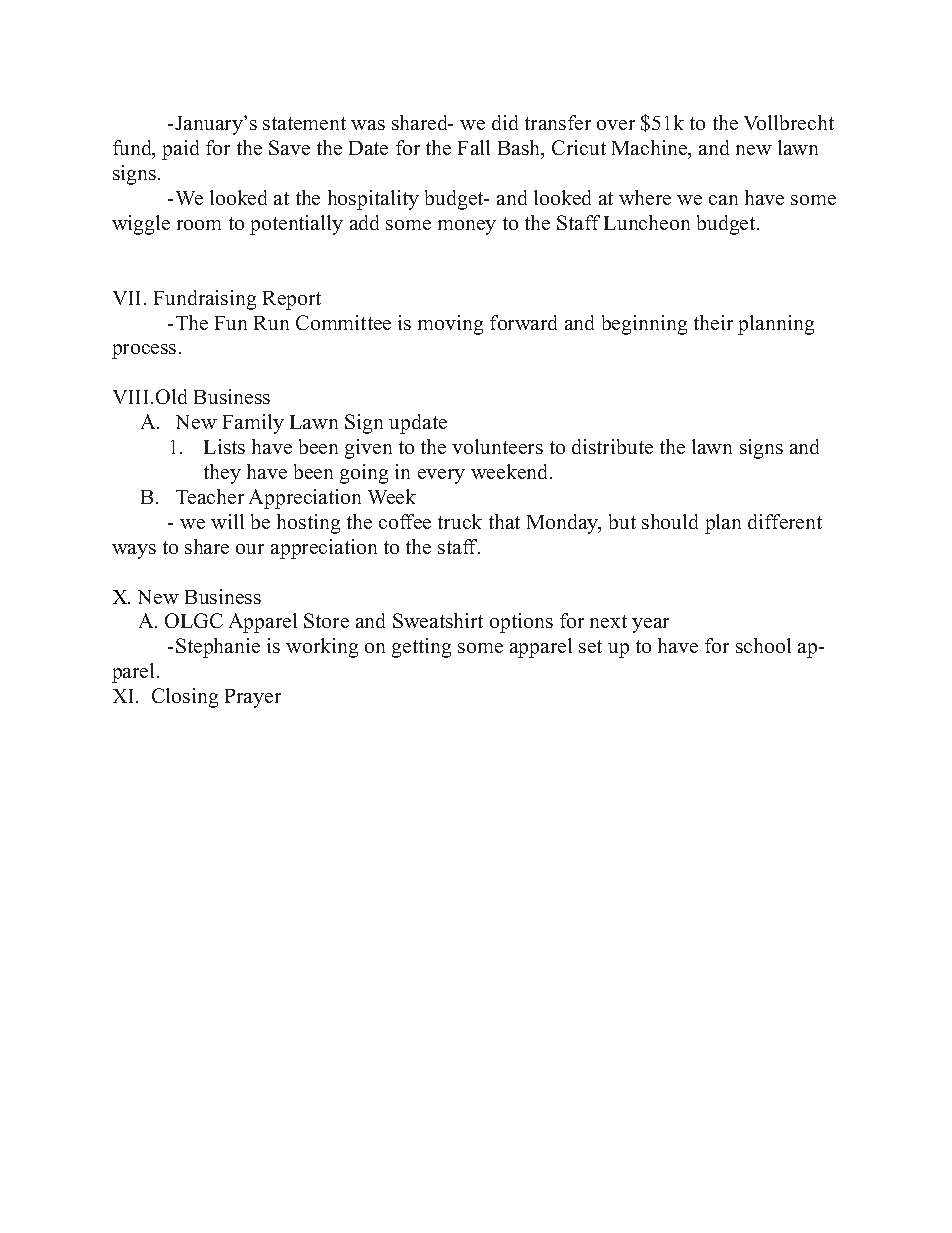 This page has height=1233, width=952. What do you see at coordinates (292, 300) in the page?
I see `Report` at bounding box center [292, 300].
